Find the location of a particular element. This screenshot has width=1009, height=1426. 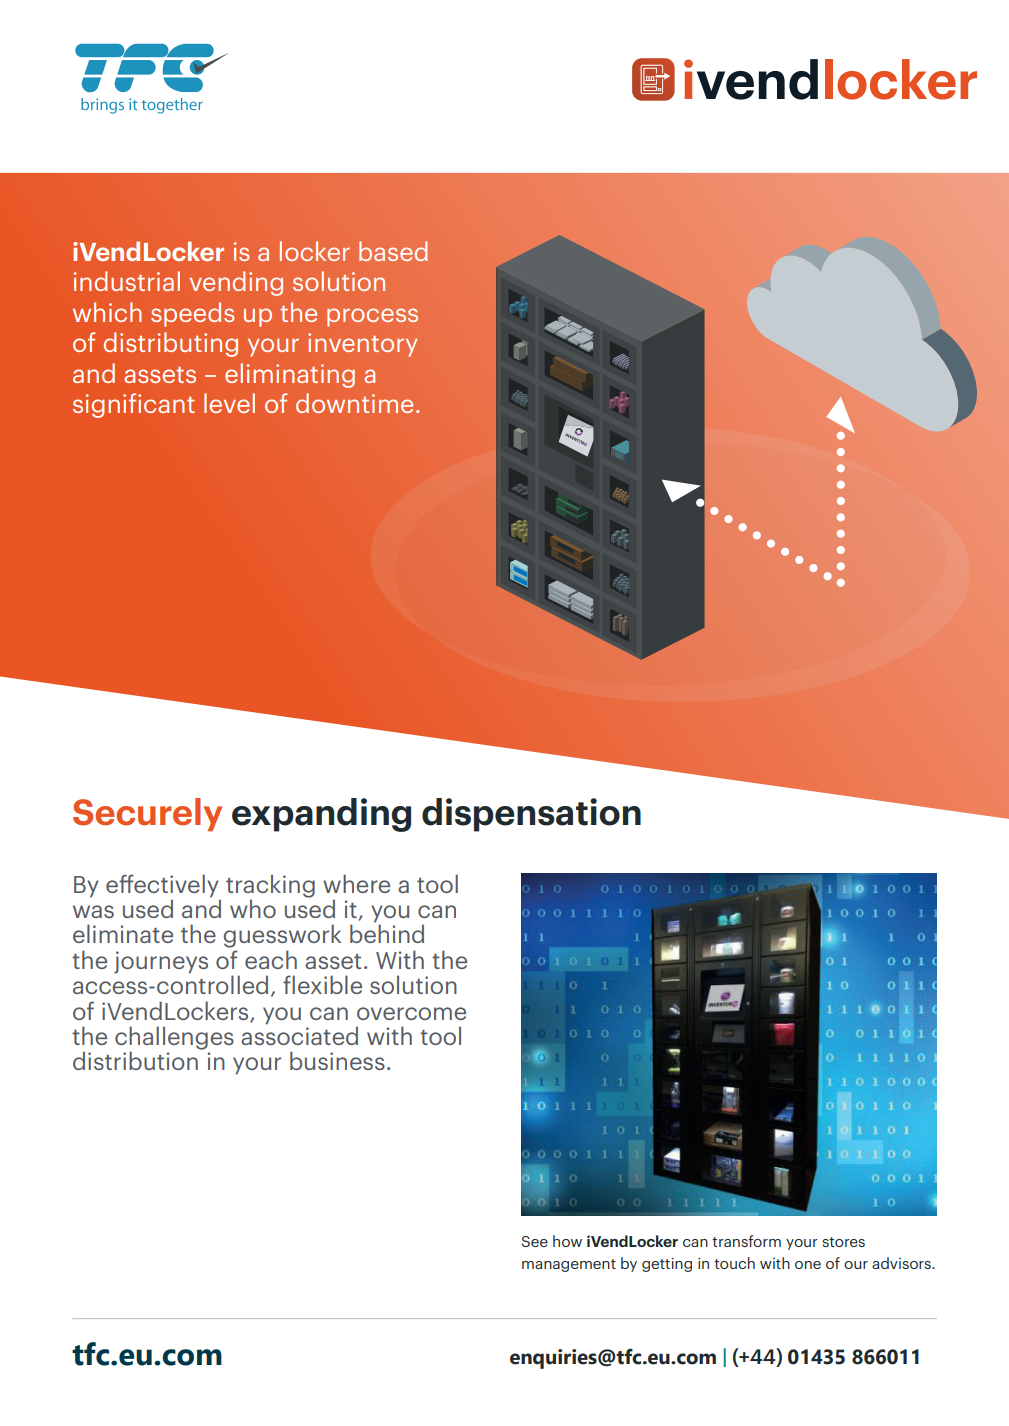

based is located at coordinates (393, 251).
